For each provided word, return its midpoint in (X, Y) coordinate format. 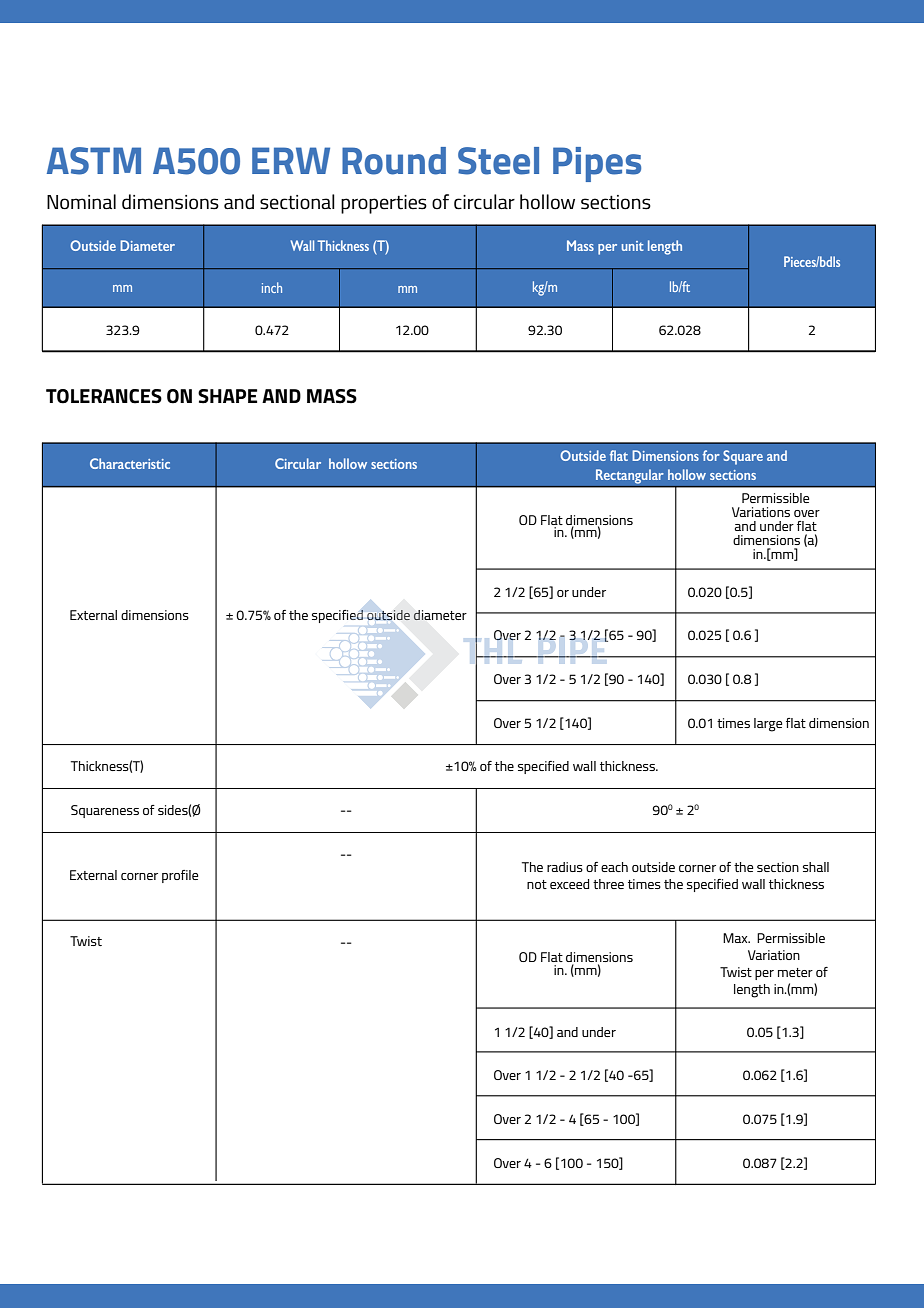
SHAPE (227, 396)
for (711, 455)
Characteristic (130, 463)
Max (736, 938)
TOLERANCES (104, 396)
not (537, 884)
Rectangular (630, 476)
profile (180, 876)
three (608, 884)
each (614, 867)
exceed (569, 884)
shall (816, 867)
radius (565, 867)
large (768, 725)
